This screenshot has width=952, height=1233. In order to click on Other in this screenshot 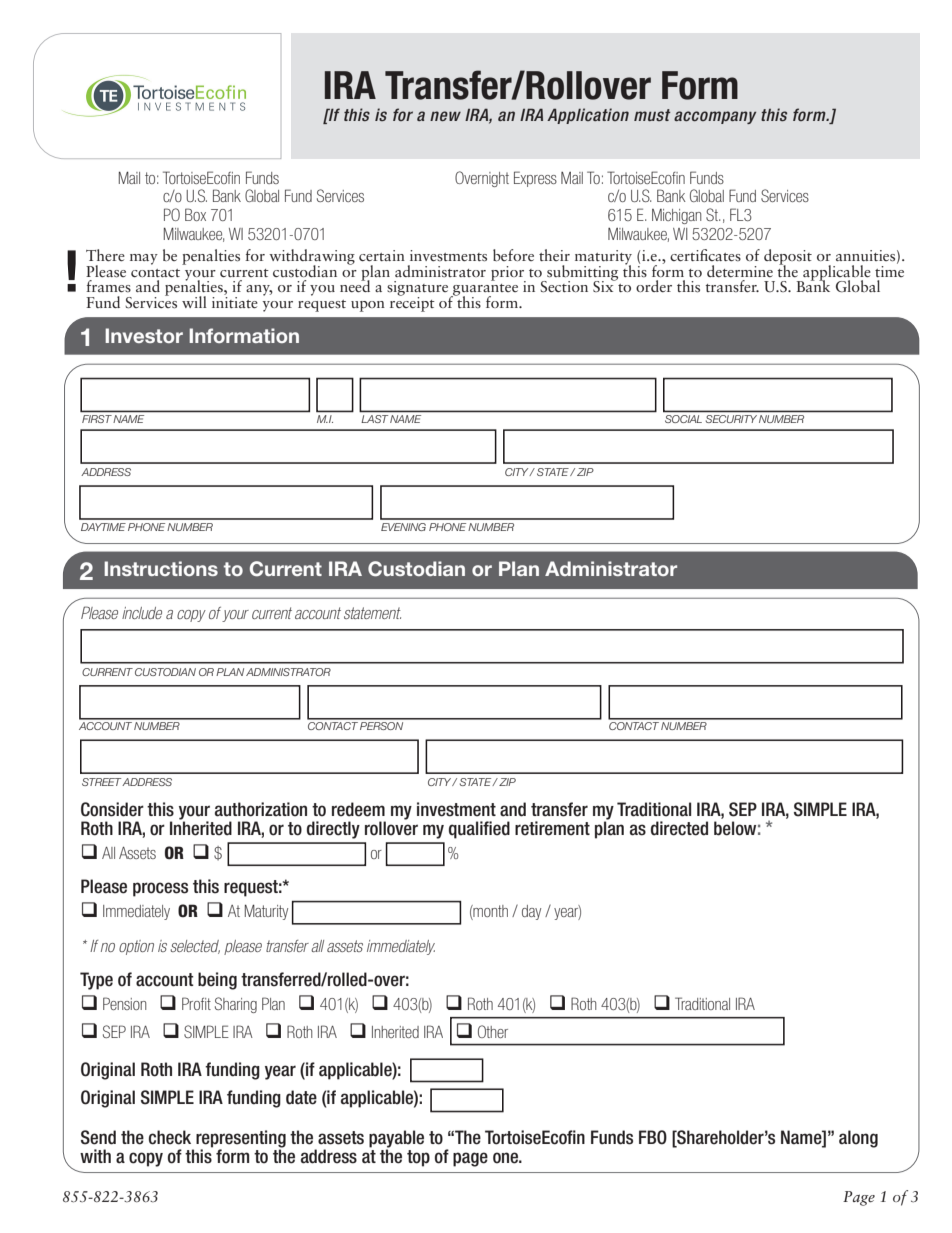, I will do `click(493, 1031)`.
